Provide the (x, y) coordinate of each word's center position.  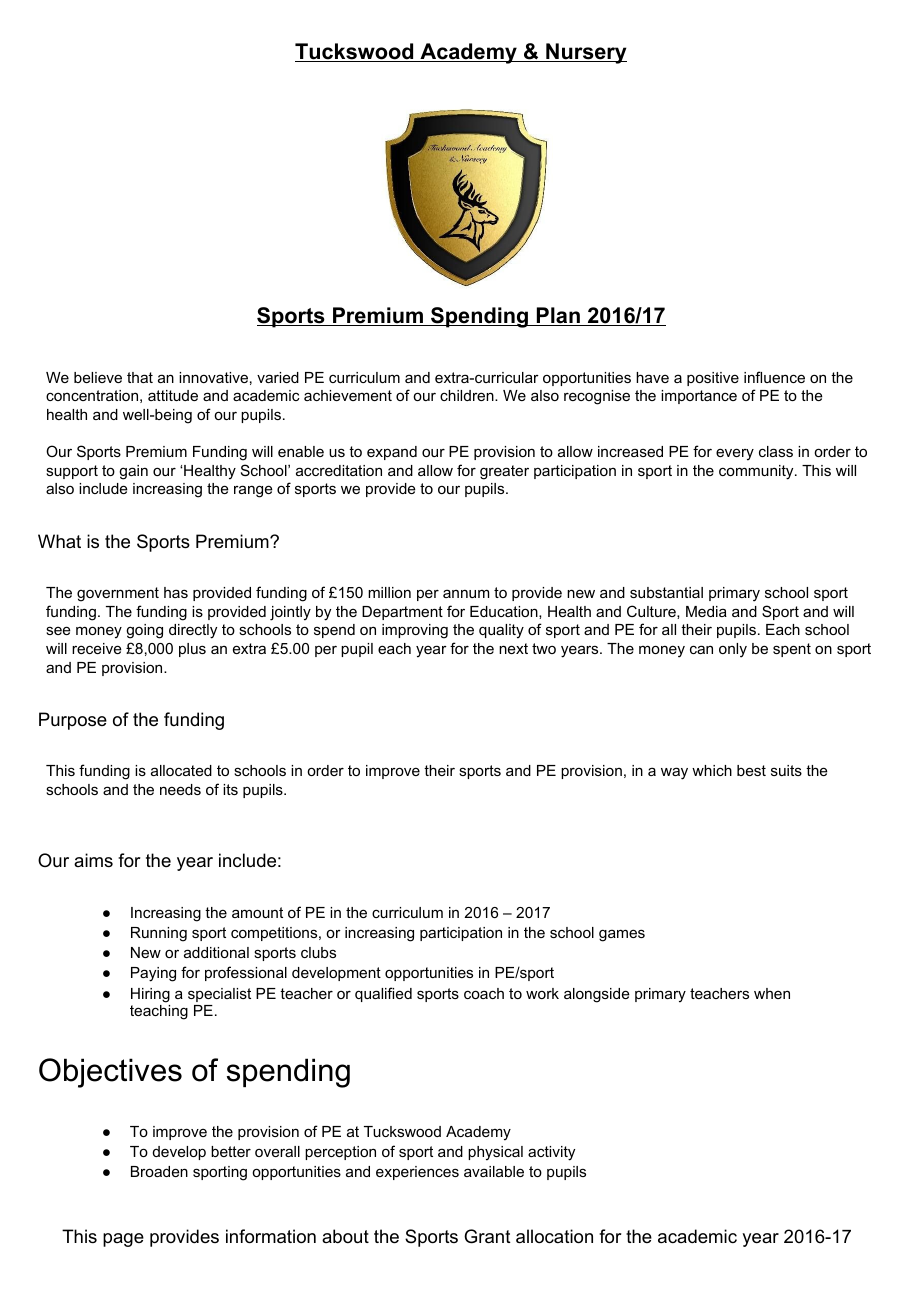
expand (392, 453)
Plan (558, 316)
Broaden (159, 1171)
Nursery (585, 53)
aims (93, 860)
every (735, 454)
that (140, 377)
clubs (318, 952)
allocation (554, 1236)
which (712, 770)
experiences (417, 1173)
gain (133, 472)
